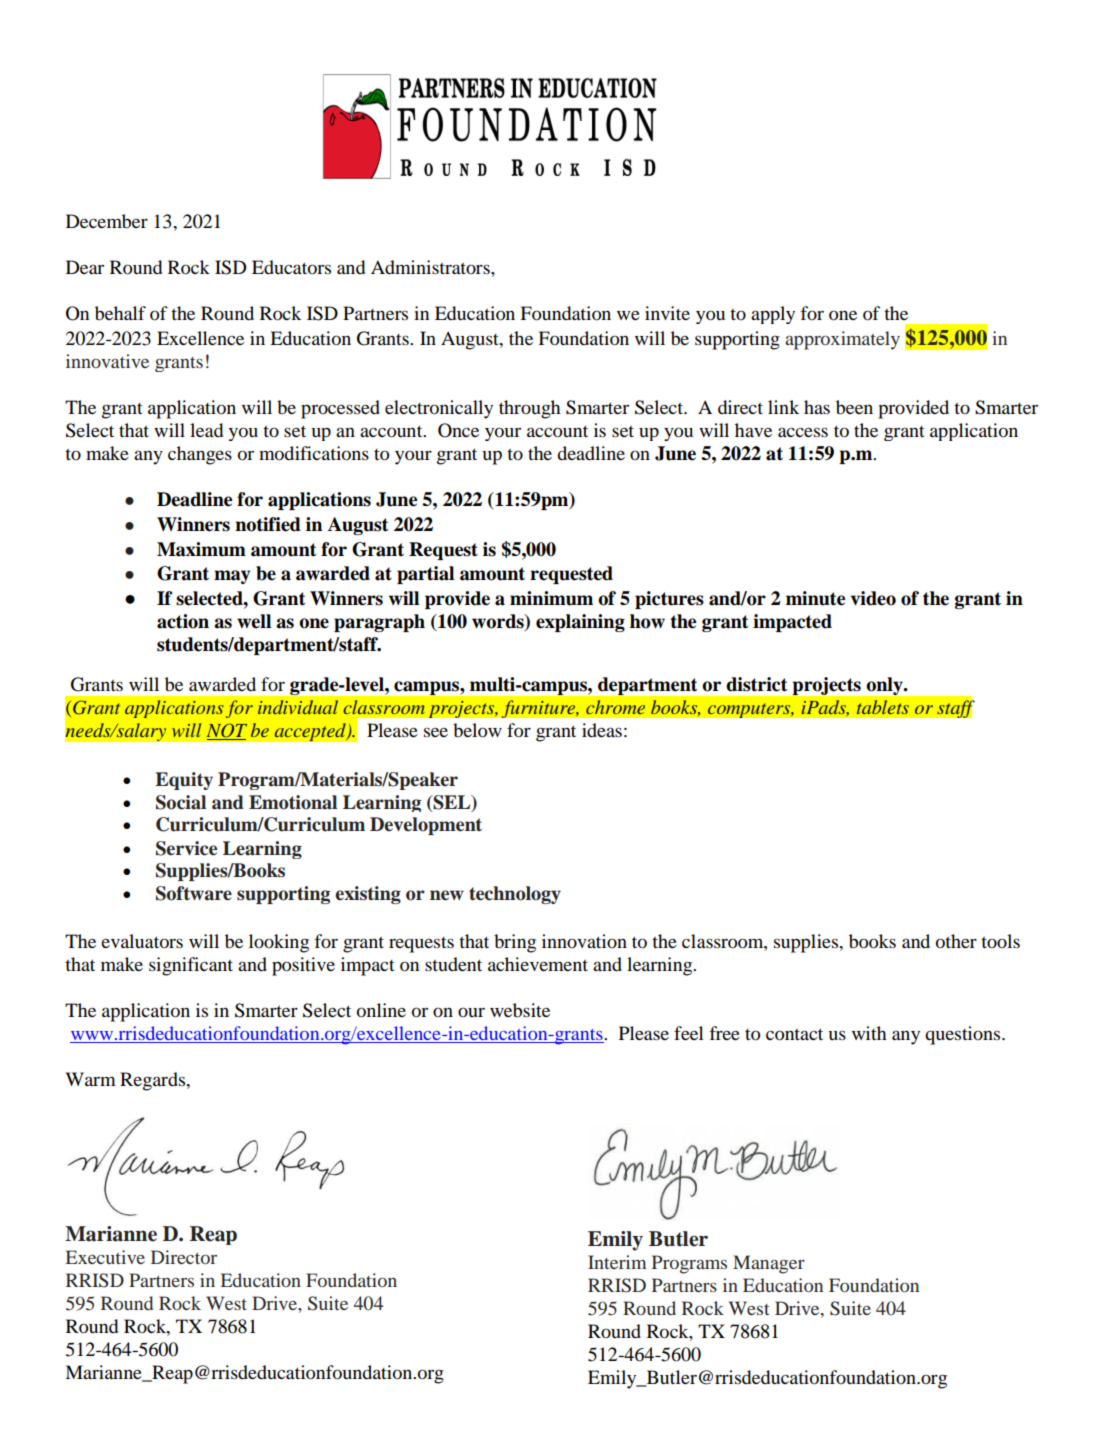 The width and height of the screenshot is (1112, 1439). Describe the element at coordinates (105, 1257) in the screenshot. I see `Executive` at that location.
